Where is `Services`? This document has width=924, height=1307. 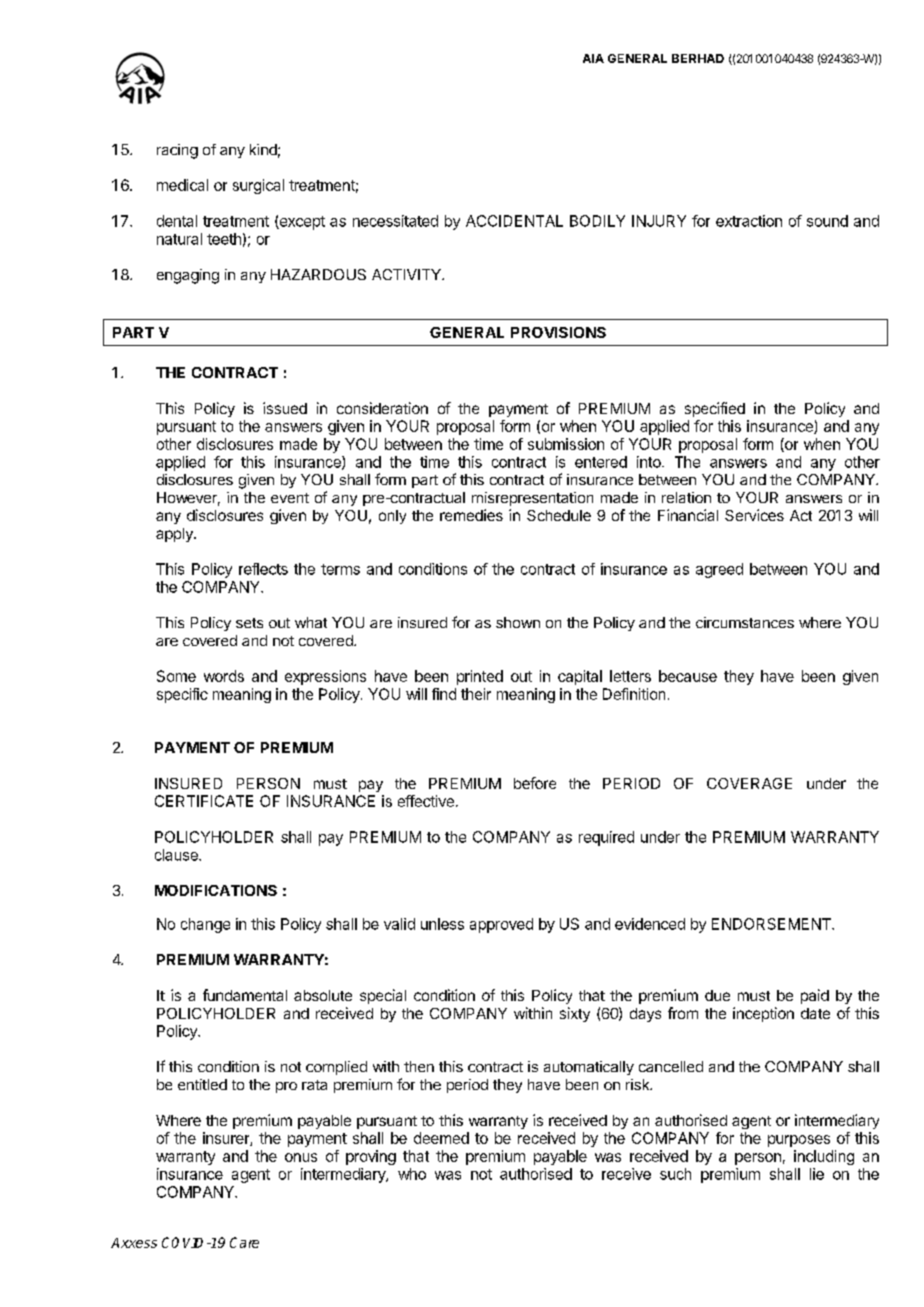
Services is located at coordinates (754, 515).
